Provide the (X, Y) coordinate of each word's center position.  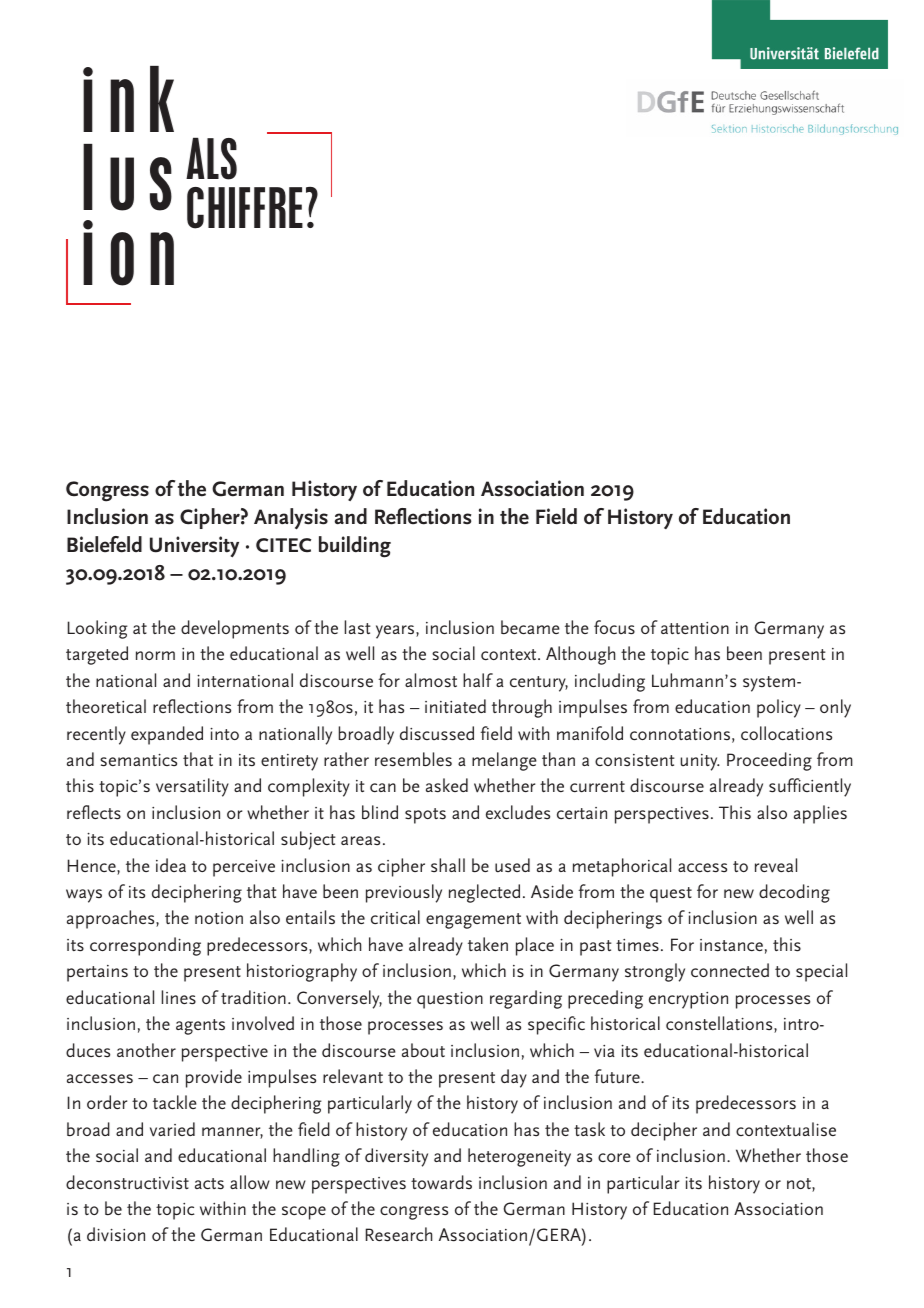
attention (695, 628)
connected (730, 970)
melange (504, 761)
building (355, 547)
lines (179, 997)
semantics (138, 760)
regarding (526, 999)
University (194, 547)
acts (209, 1184)
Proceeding (769, 761)
